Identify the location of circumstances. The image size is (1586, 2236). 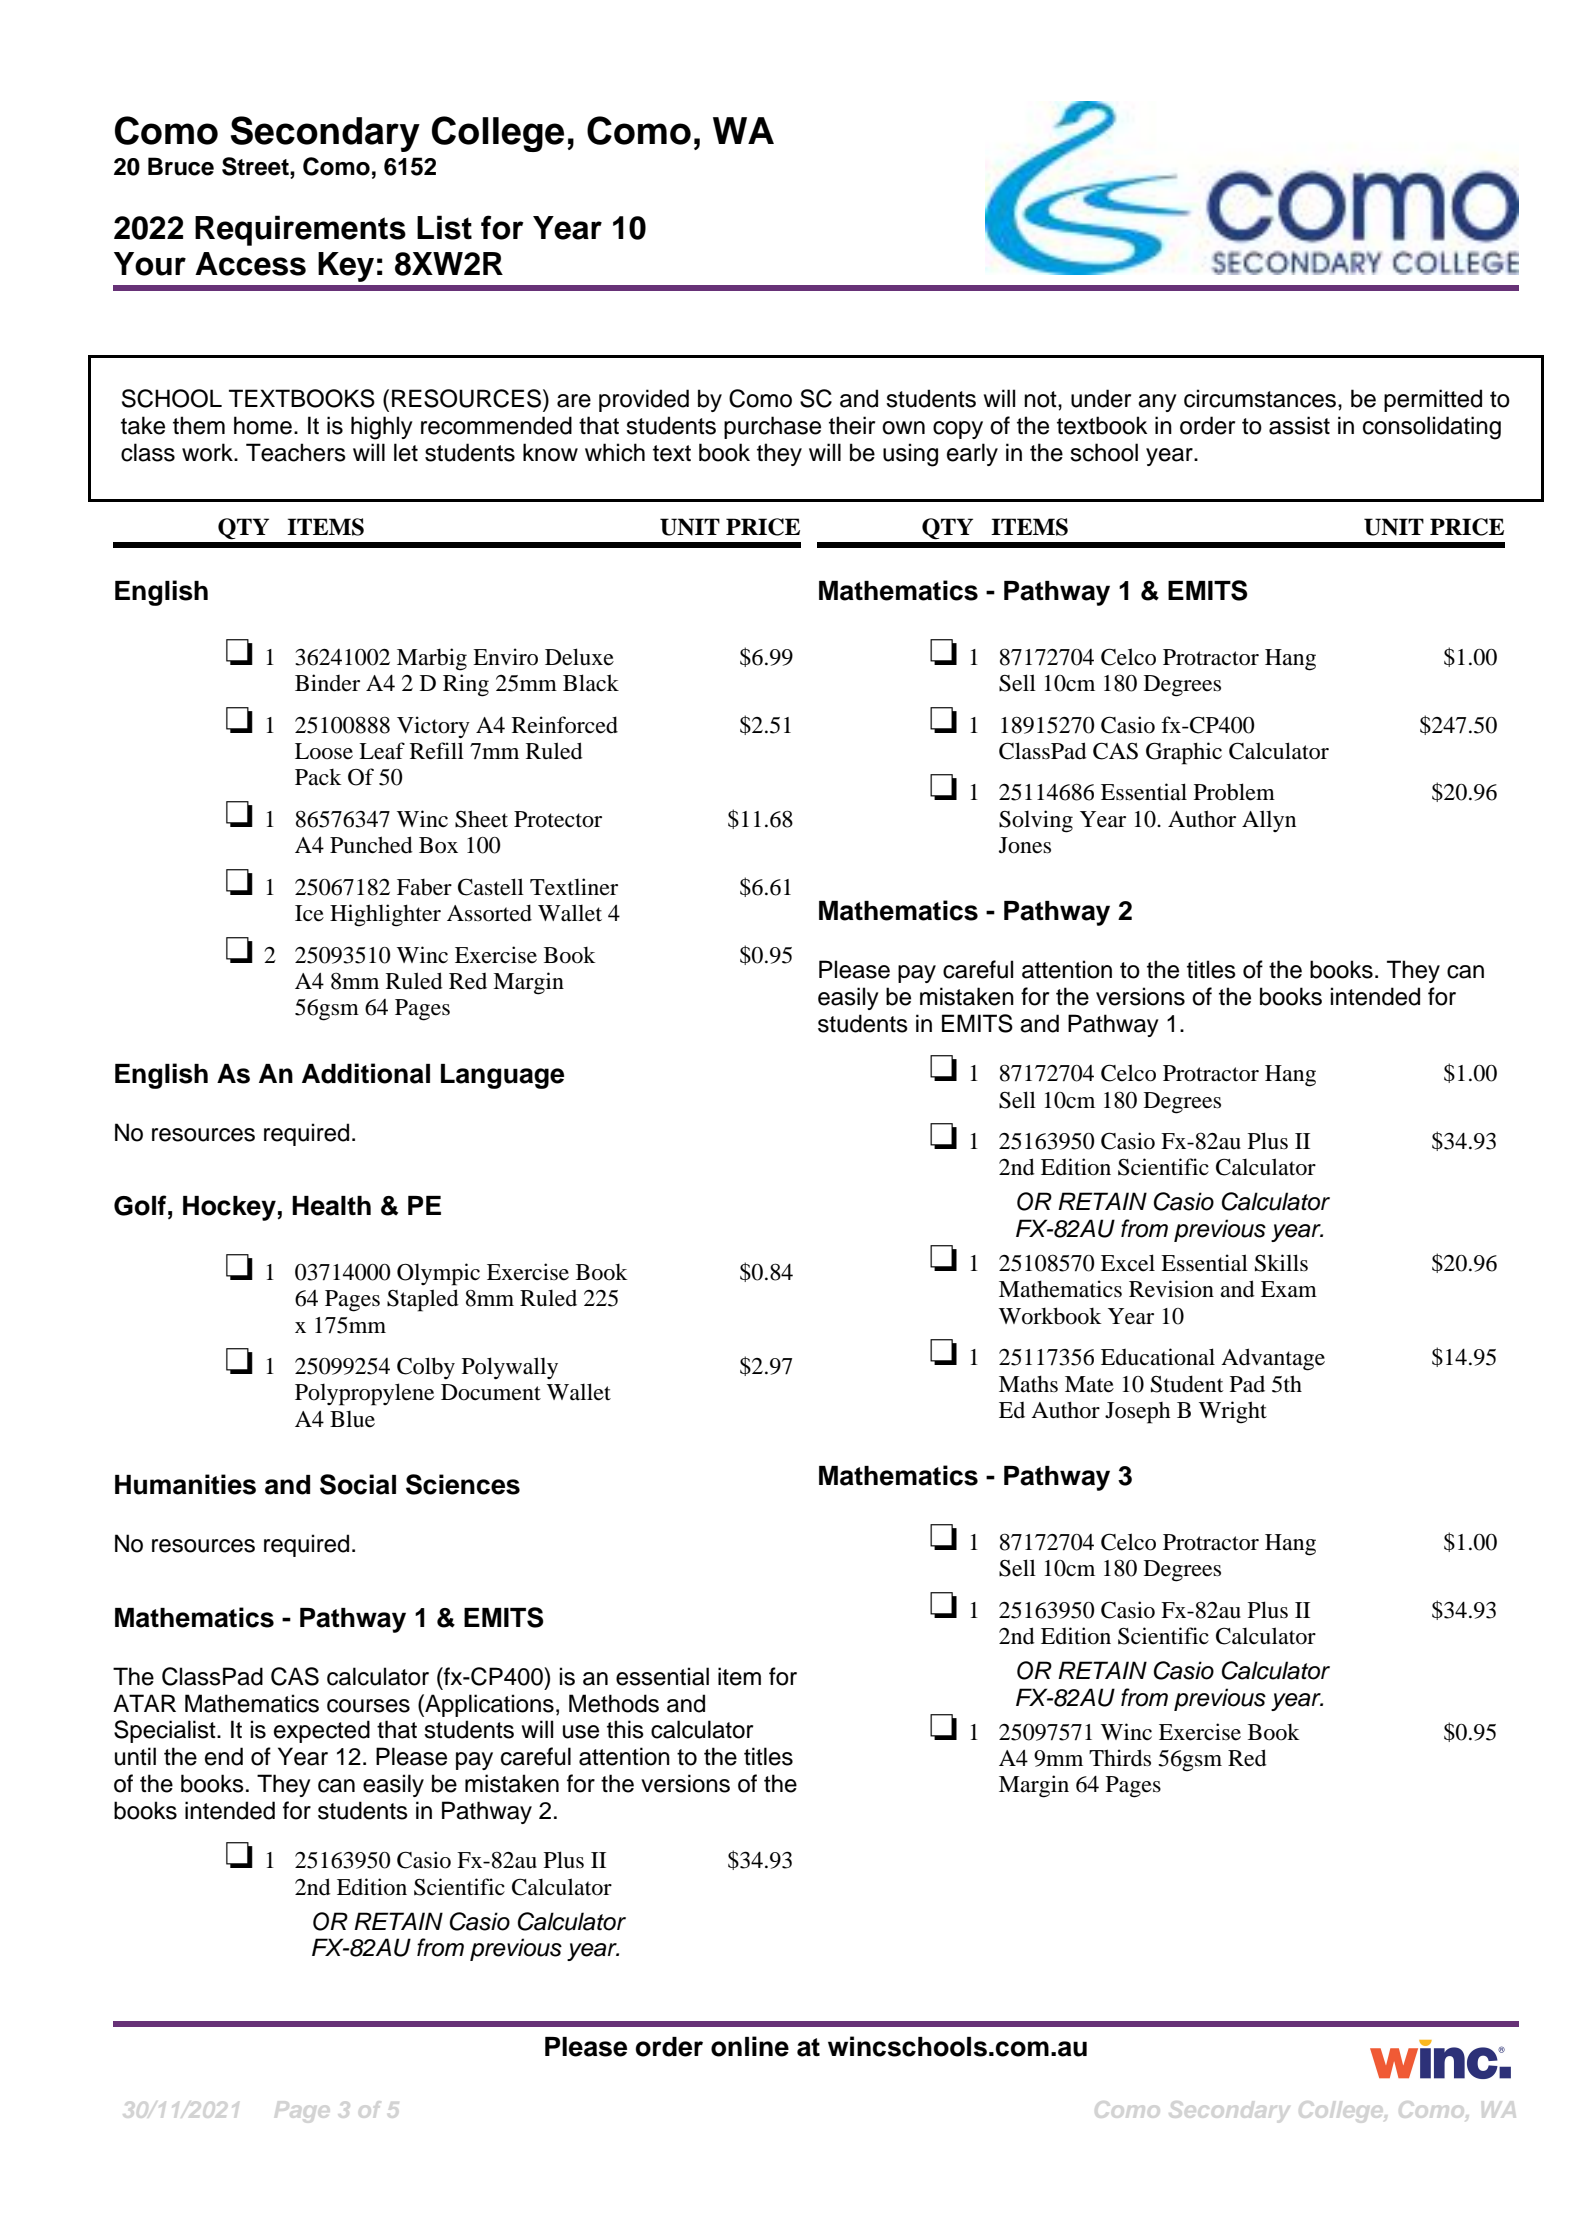
(1260, 398).
